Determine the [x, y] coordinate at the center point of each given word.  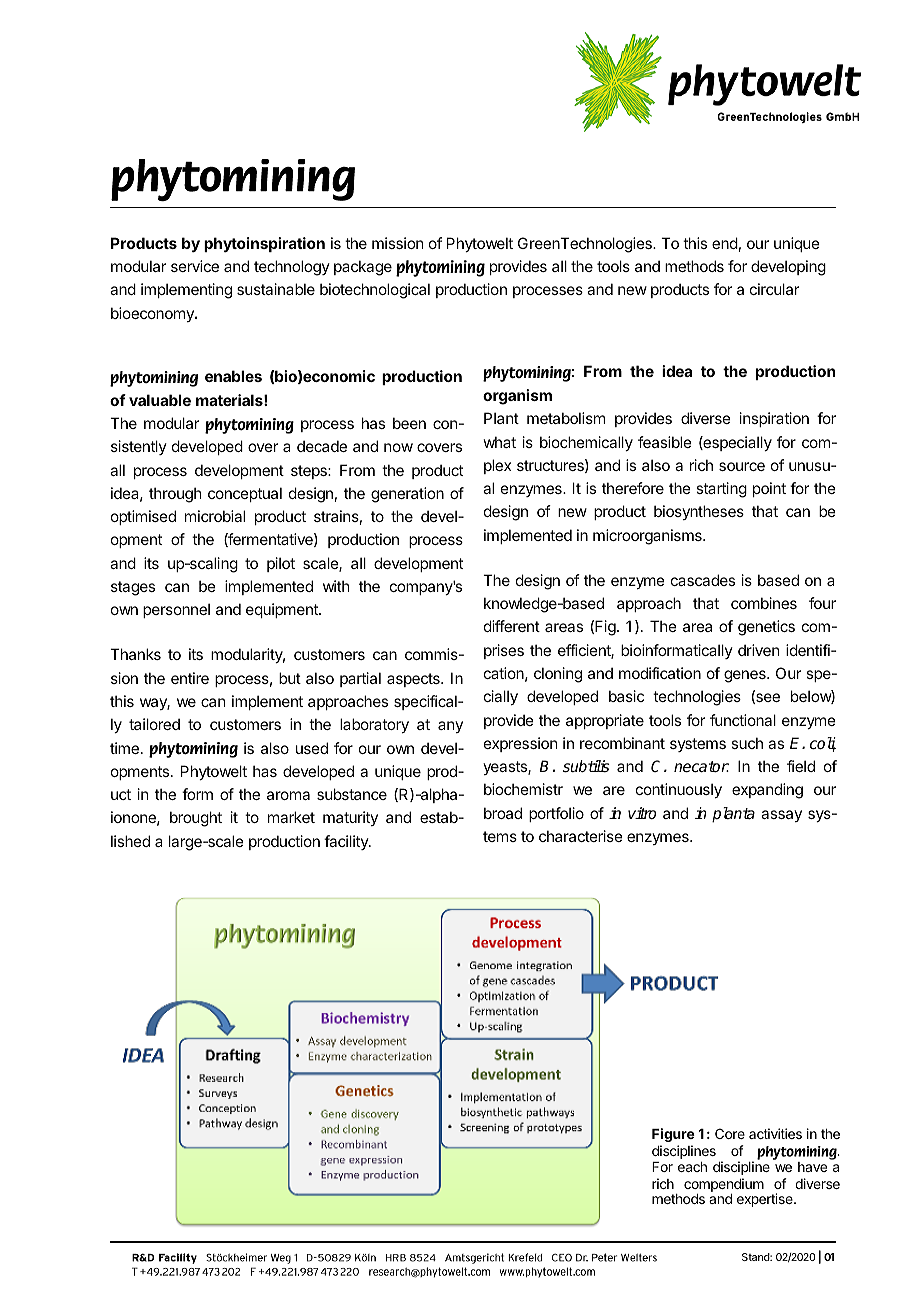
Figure [673, 1135]
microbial [215, 516]
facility [347, 842]
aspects [414, 680]
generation [407, 495]
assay [781, 816]
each [692, 1167]
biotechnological [375, 291]
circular [774, 289]
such [747, 743]
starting [721, 490]
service [195, 266]
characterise [581, 836]
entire [190, 678]
